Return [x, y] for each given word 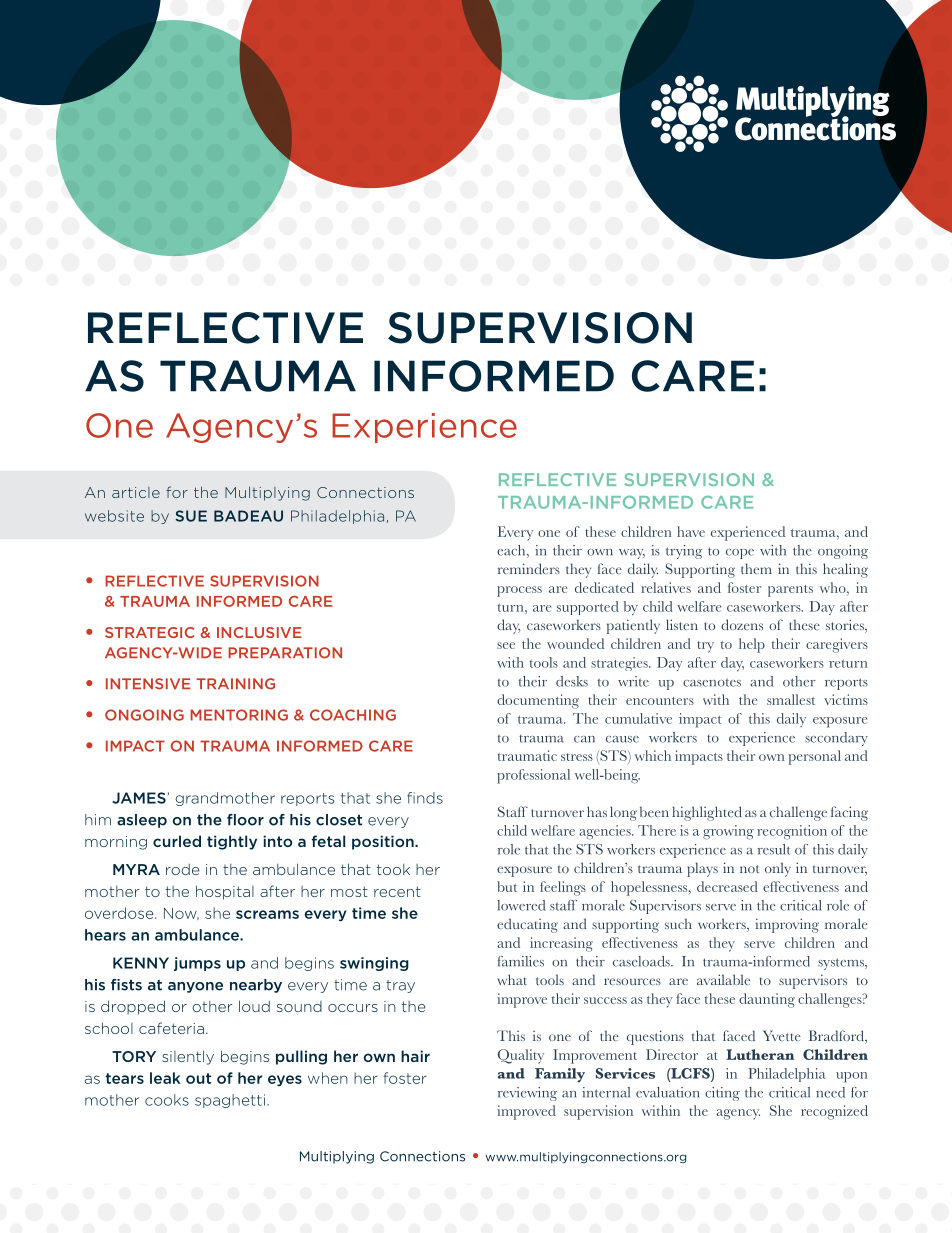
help [752, 645]
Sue [191, 516]
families [520, 961]
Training [235, 684]
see [506, 645]
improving [787, 925]
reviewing [527, 1094]
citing [722, 1094]
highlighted [707, 813]
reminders [529, 568]
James [140, 798]
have [691, 531]
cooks [167, 1100]
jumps [197, 964]
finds [425, 798]
